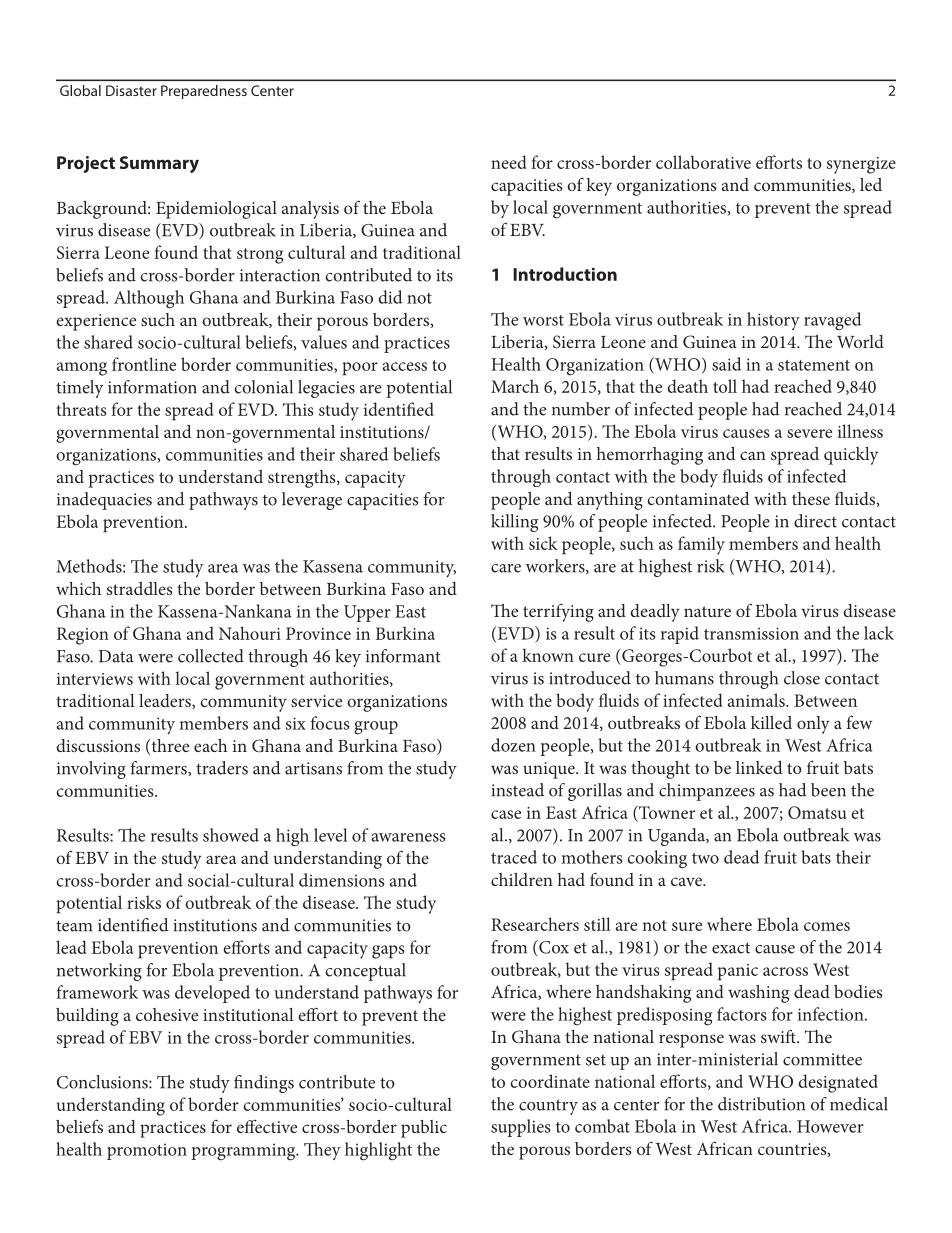  I want to click on worst, so click(543, 320).
